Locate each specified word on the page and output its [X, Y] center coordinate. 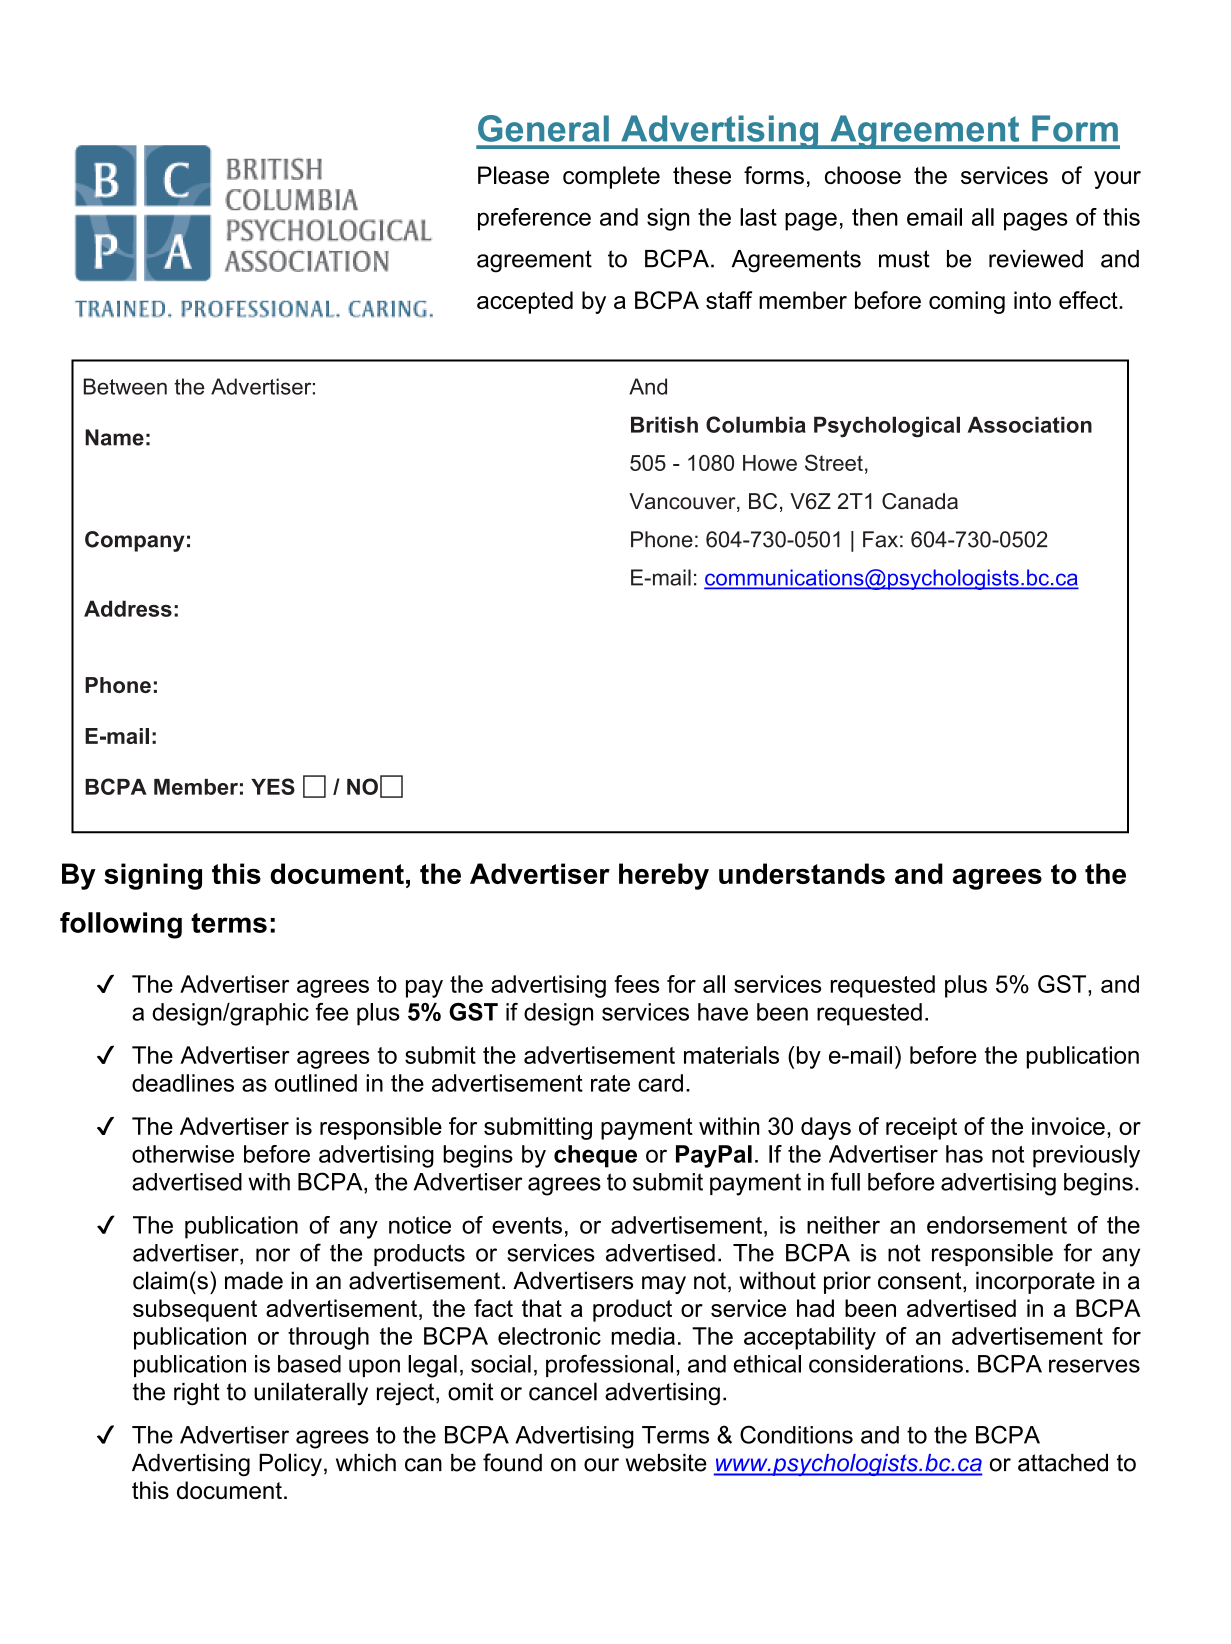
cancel [563, 1391]
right [197, 1394]
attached [1063, 1463]
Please [513, 175]
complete [611, 177]
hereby [664, 876]
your [1117, 180]
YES [273, 786]
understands [802, 873]
